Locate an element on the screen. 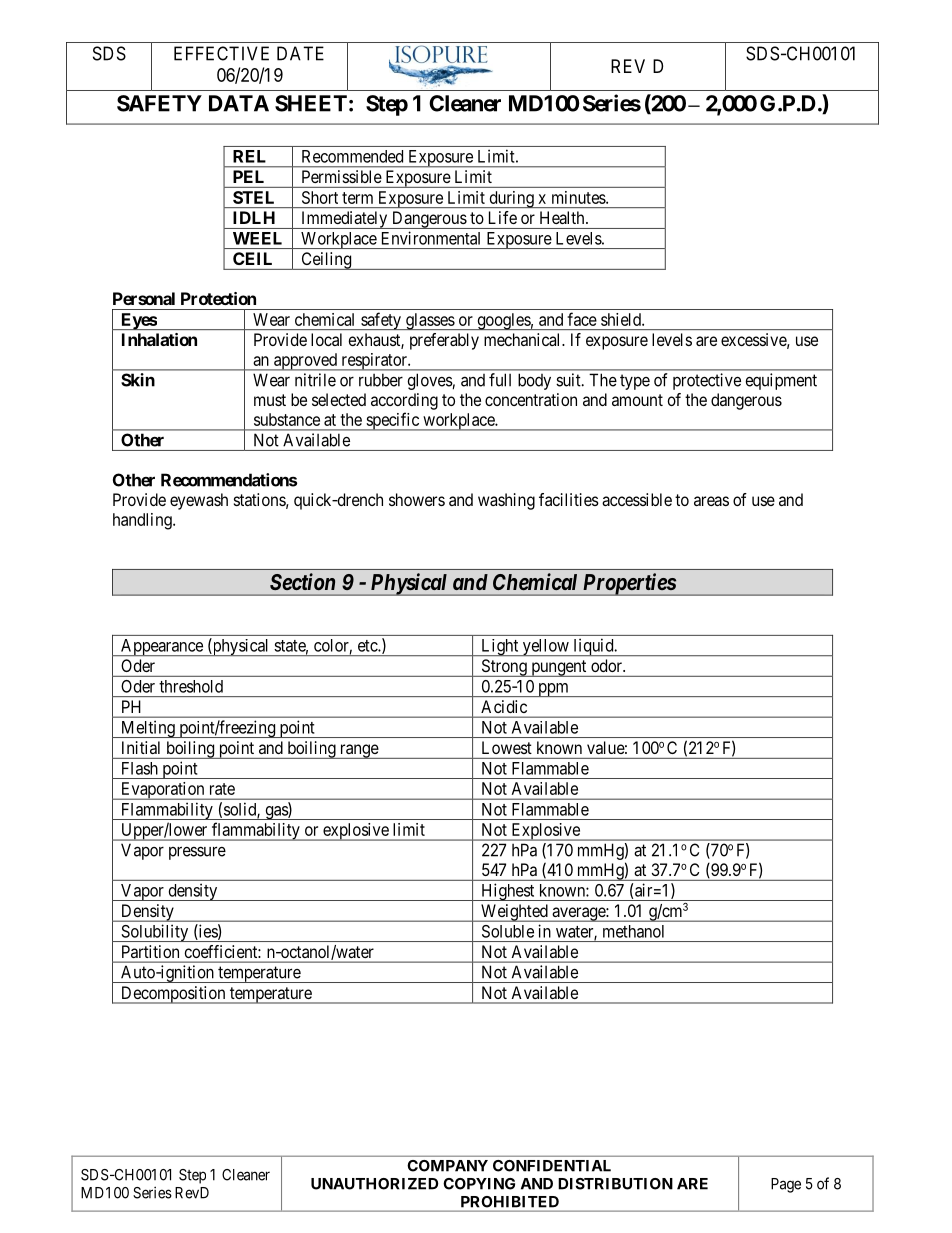 This screenshot has width=952, height=1233. Life is located at coordinates (503, 217).
